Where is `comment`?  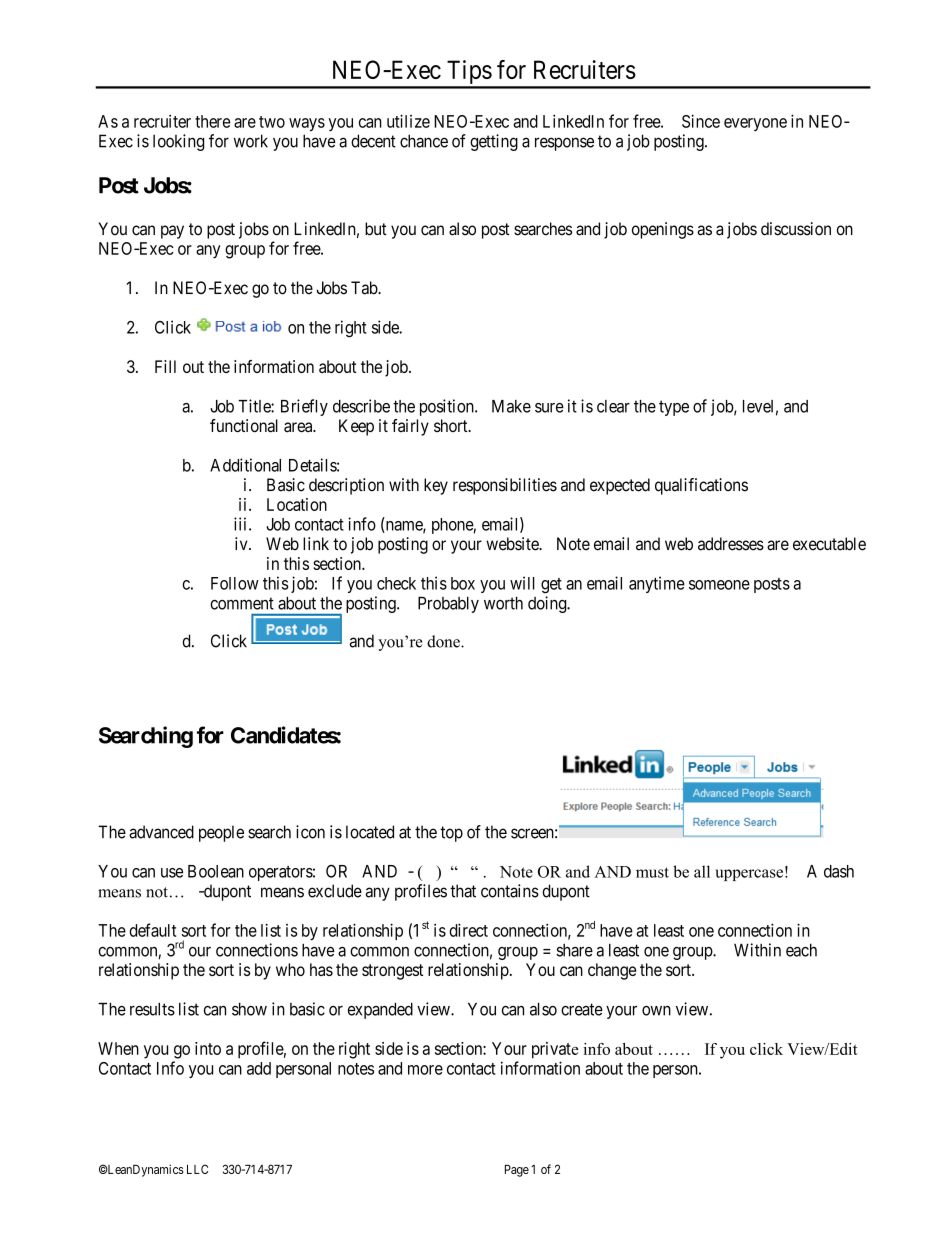 comment is located at coordinates (242, 603).
